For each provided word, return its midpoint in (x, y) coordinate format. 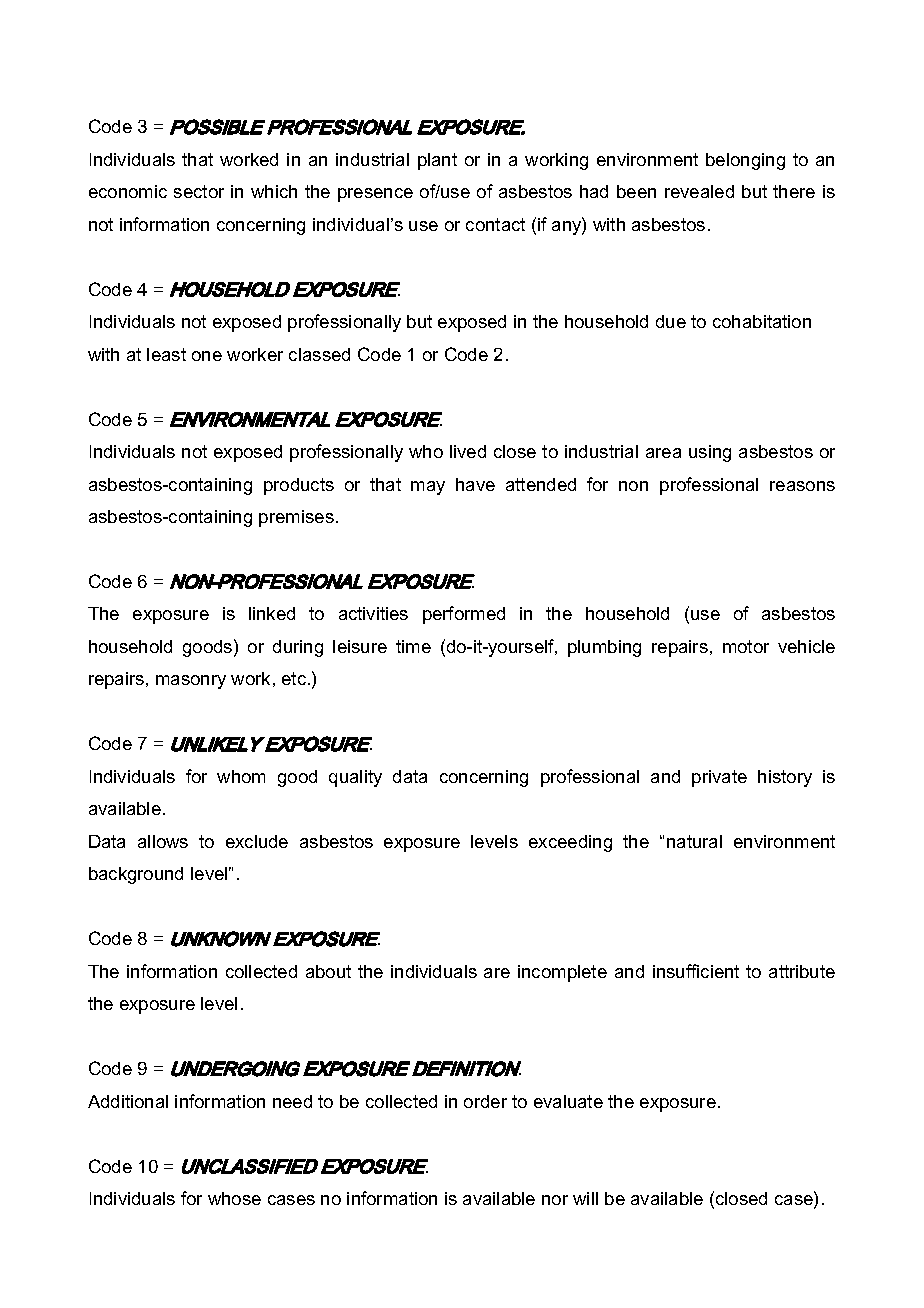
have (475, 484)
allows (163, 841)
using (710, 453)
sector (199, 191)
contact (495, 224)
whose (234, 1198)
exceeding (570, 843)
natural (694, 841)
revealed (699, 191)
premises (296, 518)
